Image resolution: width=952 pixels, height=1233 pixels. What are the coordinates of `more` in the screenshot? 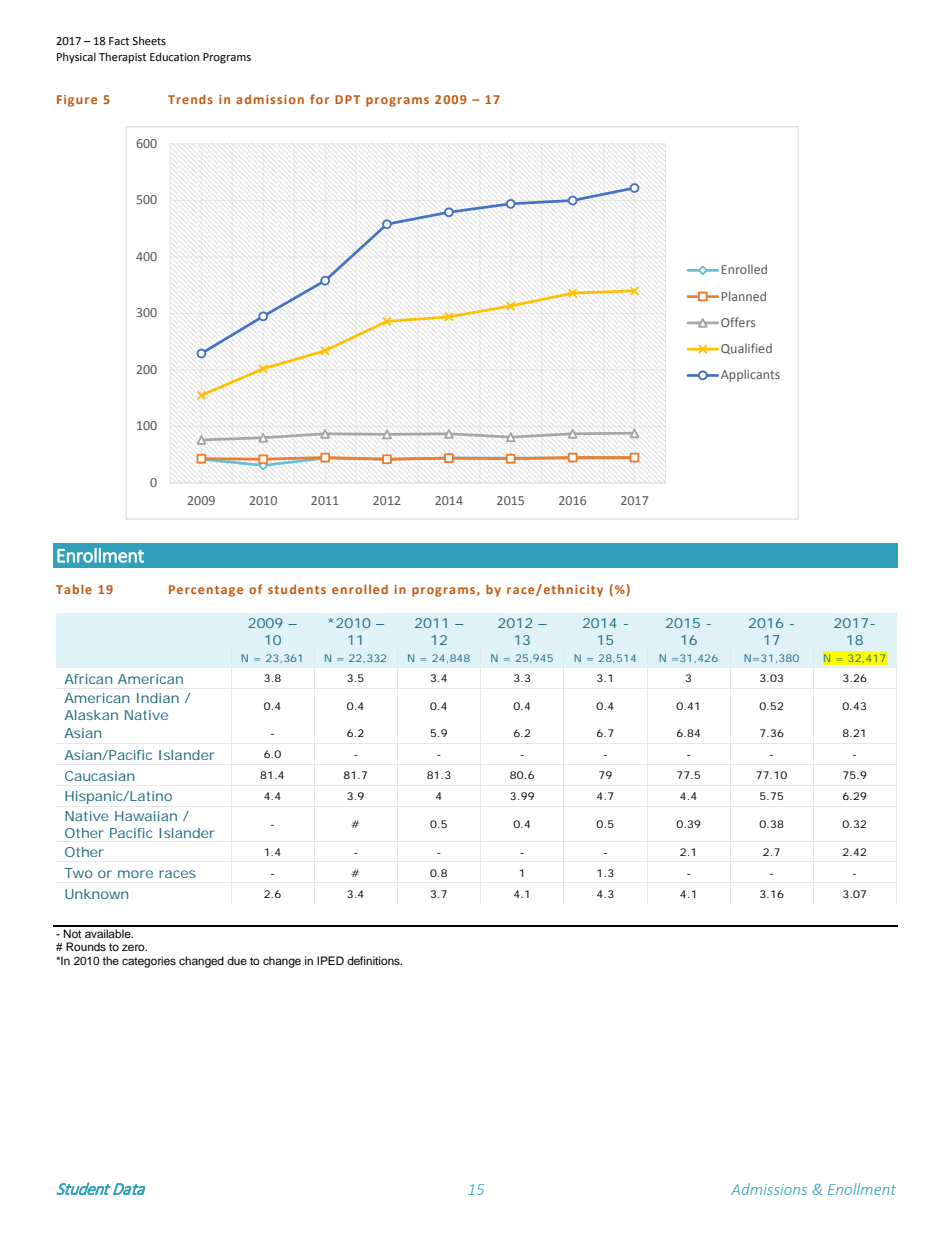 It's located at (135, 874).
